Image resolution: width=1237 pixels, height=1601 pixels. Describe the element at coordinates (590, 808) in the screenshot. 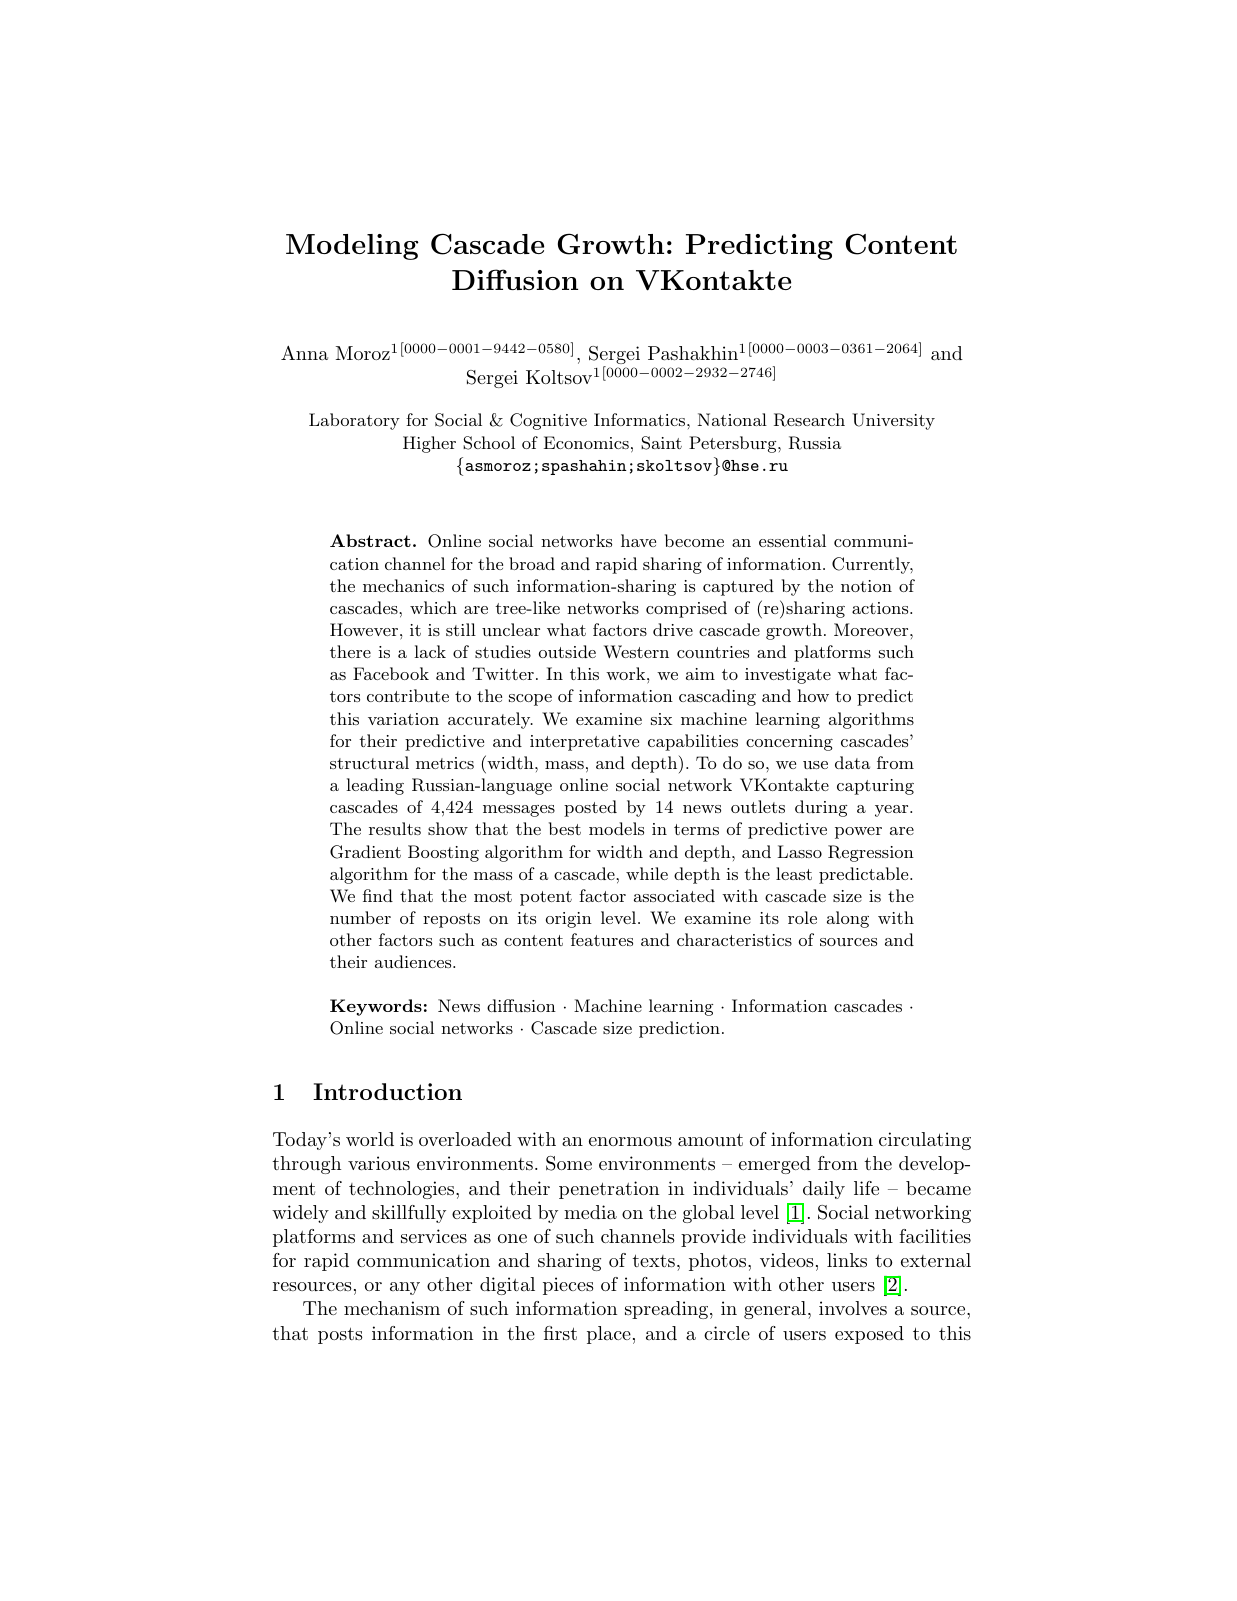

I see `posted` at that location.
